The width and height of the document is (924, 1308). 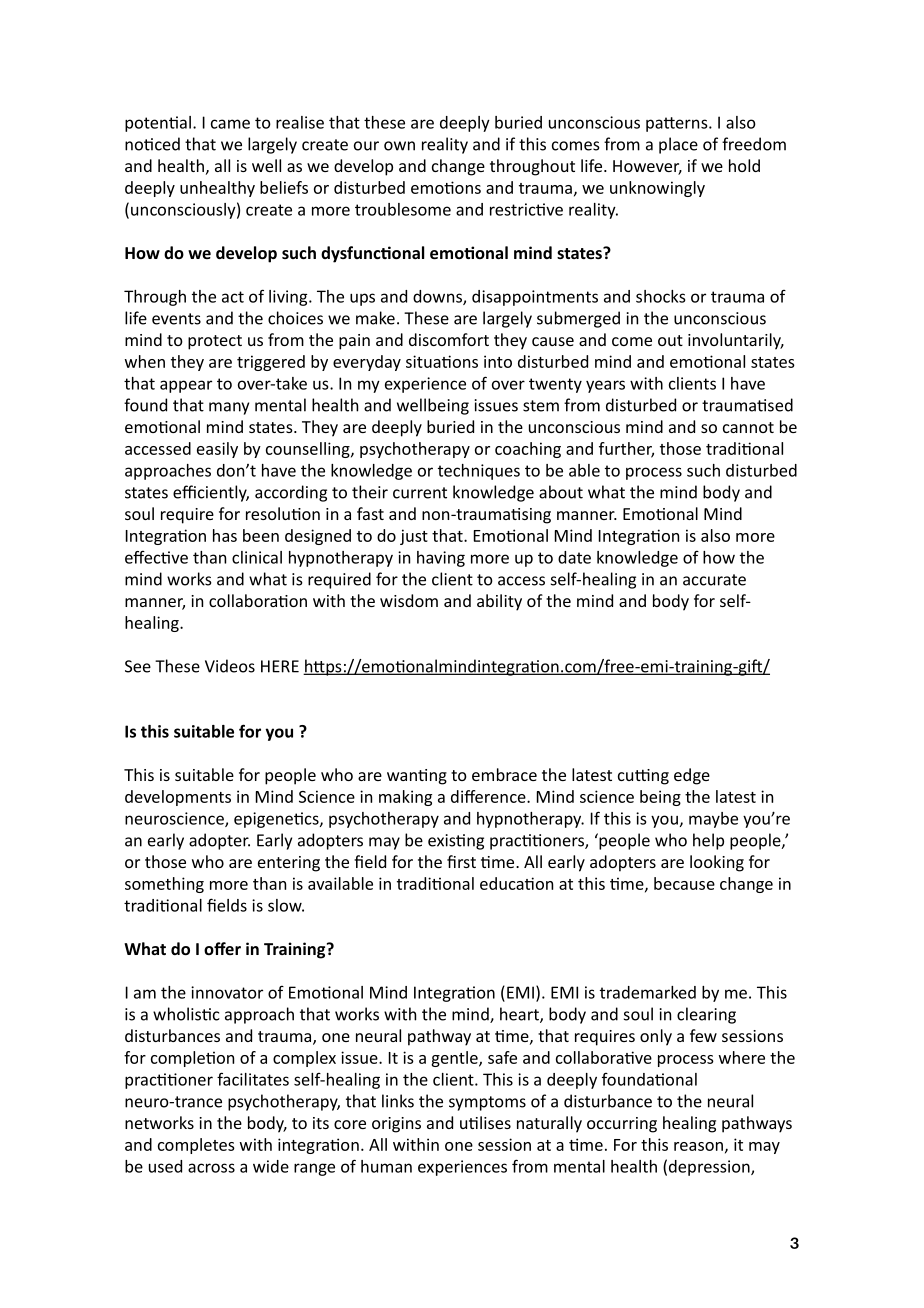 I want to click on completes, so click(x=196, y=1146).
